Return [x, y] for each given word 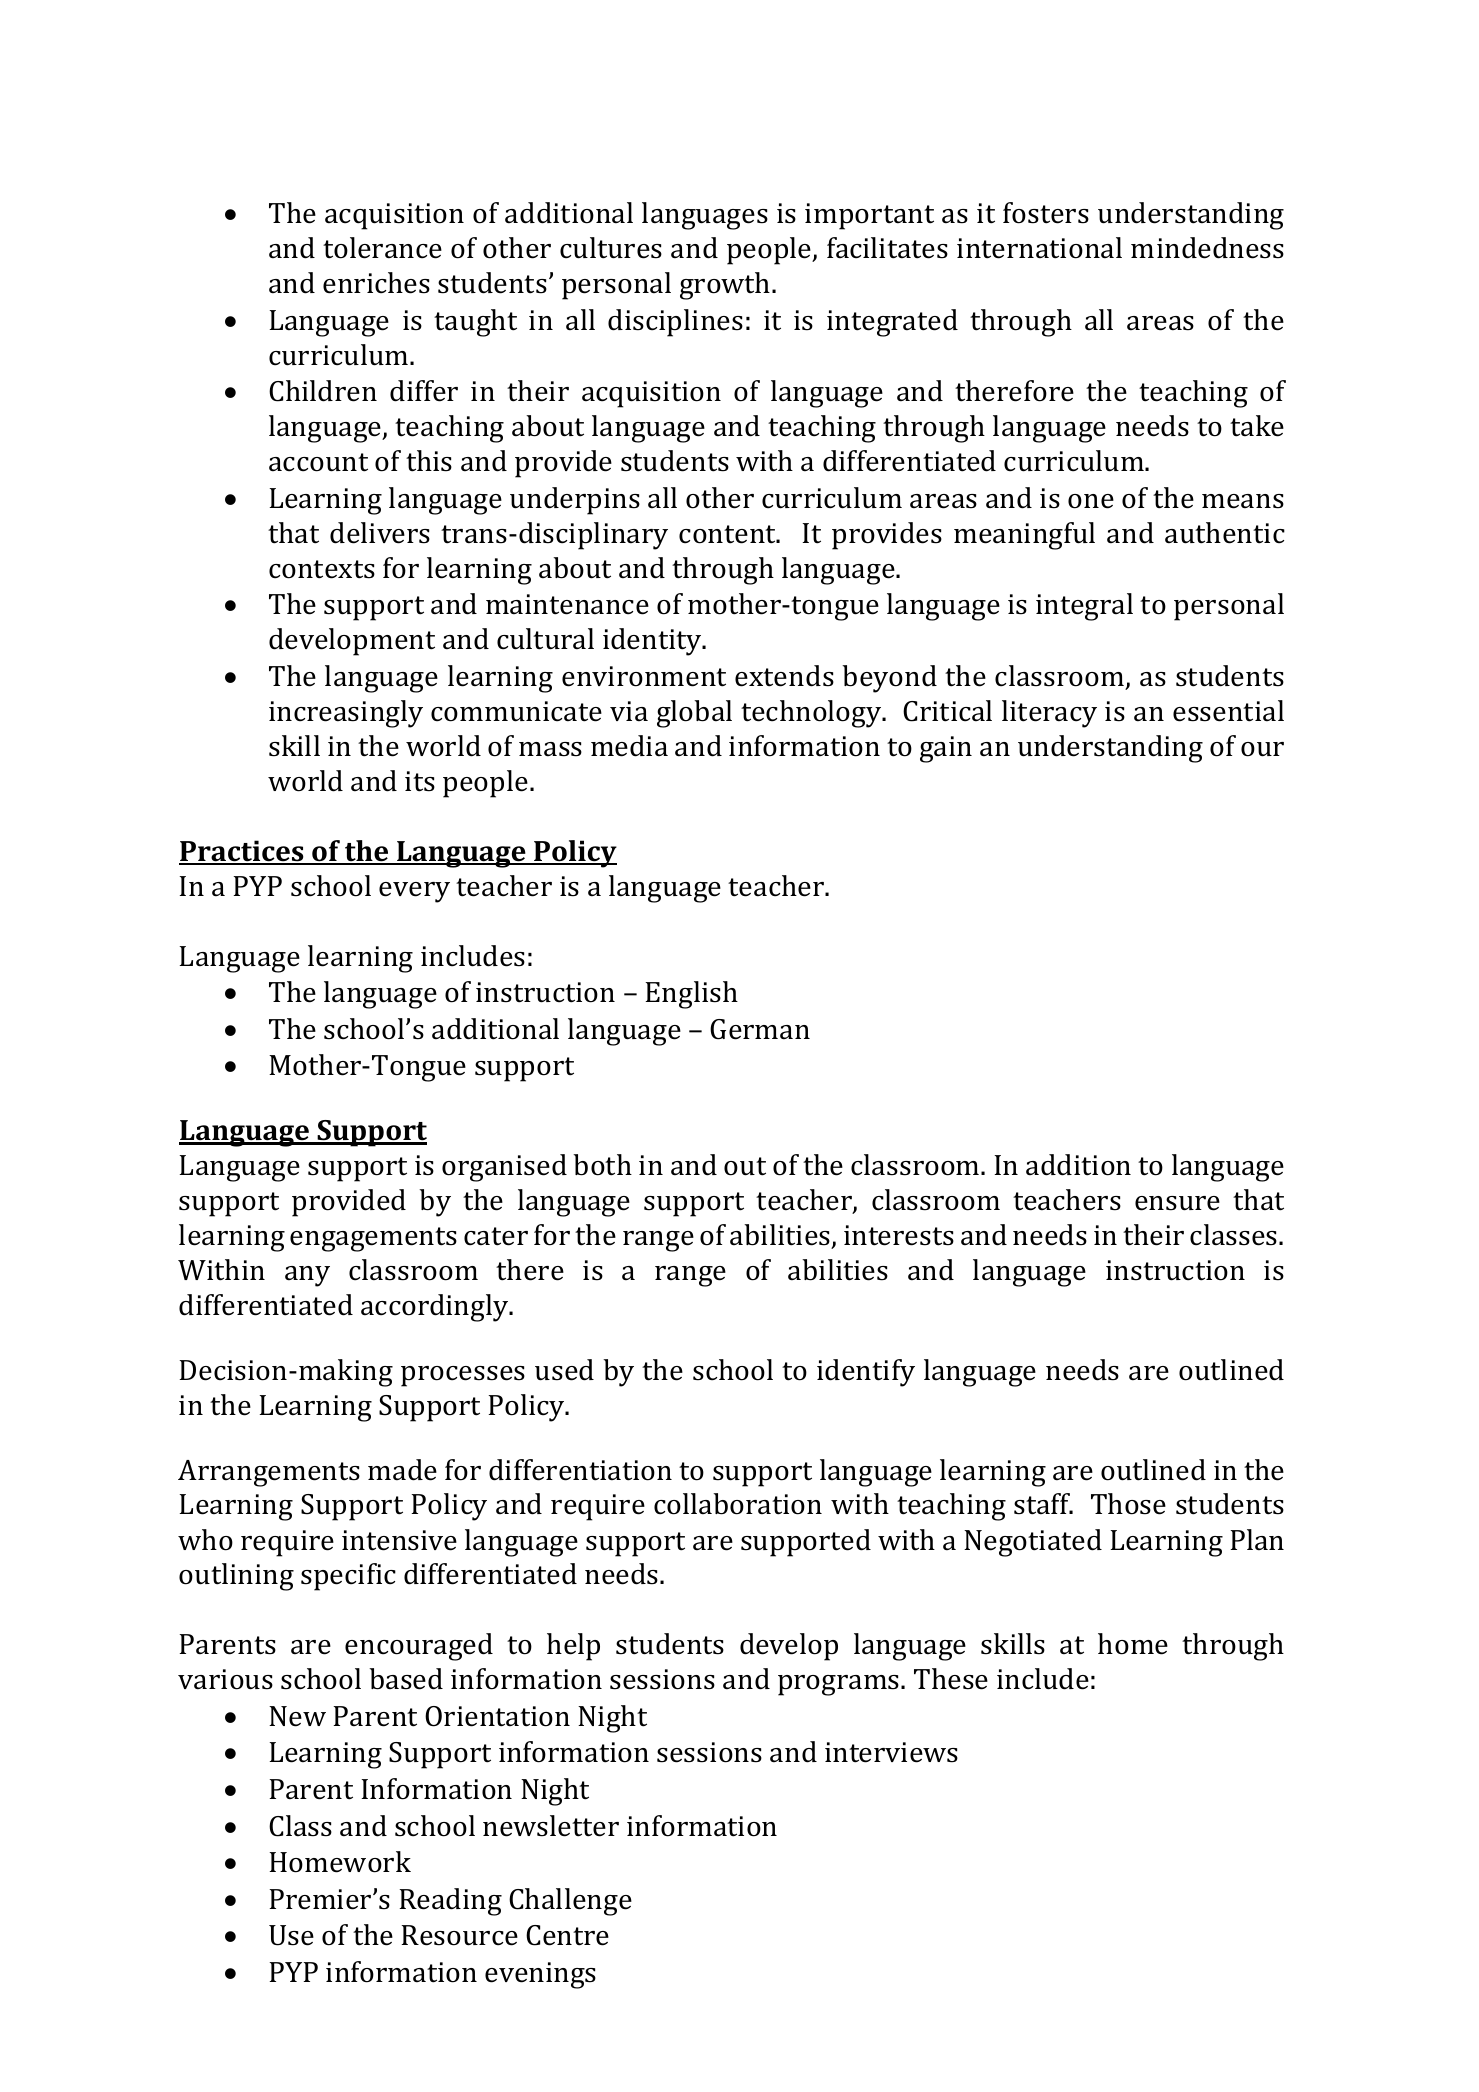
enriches [376, 283]
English [692, 995]
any [307, 1276]
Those [1128, 1504]
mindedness [1207, 248]
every [414, 892]
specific [348, 1577]
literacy [1049, 714]
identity [653, 642]
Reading [451, 1902]
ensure [1177, 1203]
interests [899, 1235]
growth [726, 286]
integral [1084, 607]
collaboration [738, 1504]
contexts [322, 569]
